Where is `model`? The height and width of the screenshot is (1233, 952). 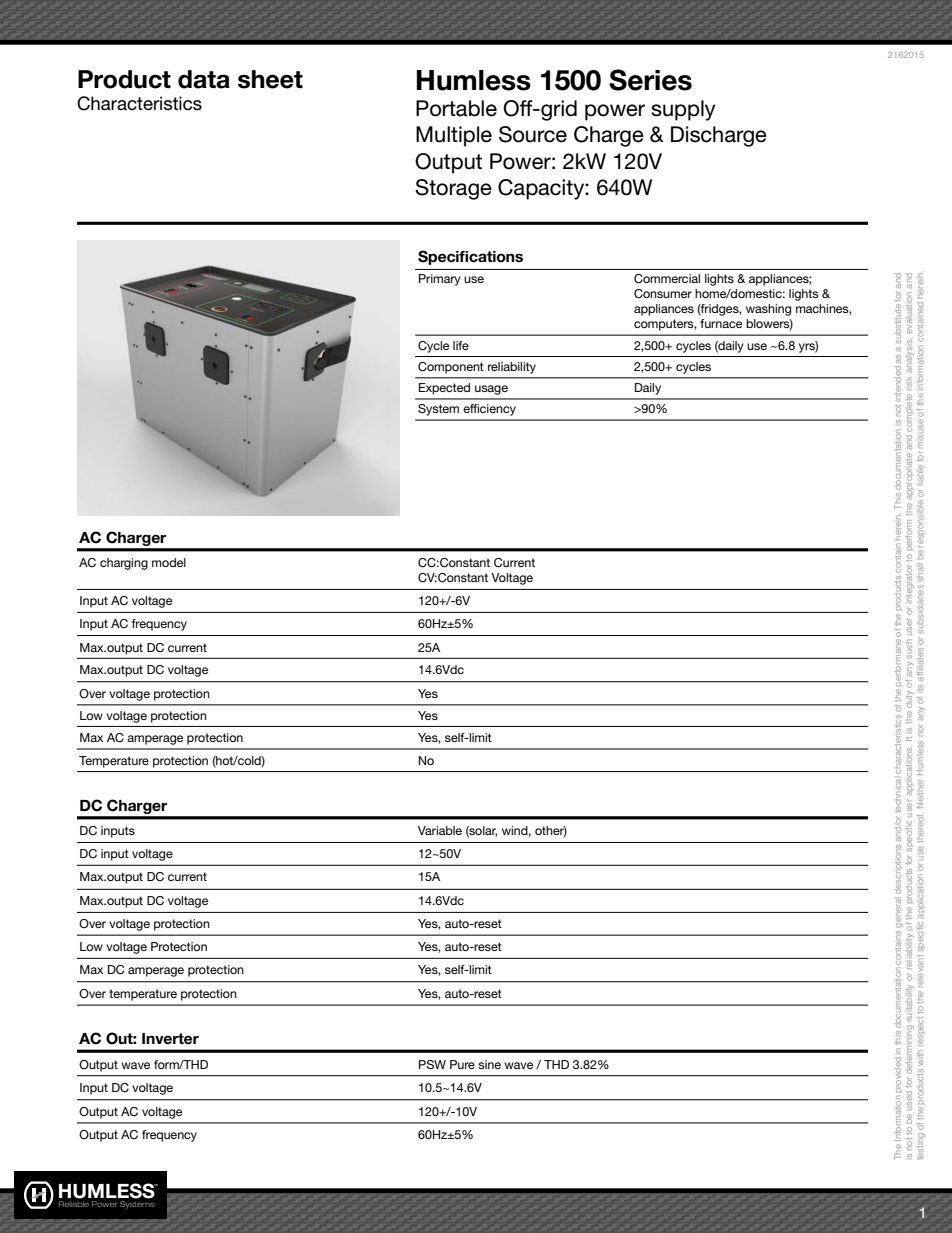 model is located at coordinates (169, 562).
